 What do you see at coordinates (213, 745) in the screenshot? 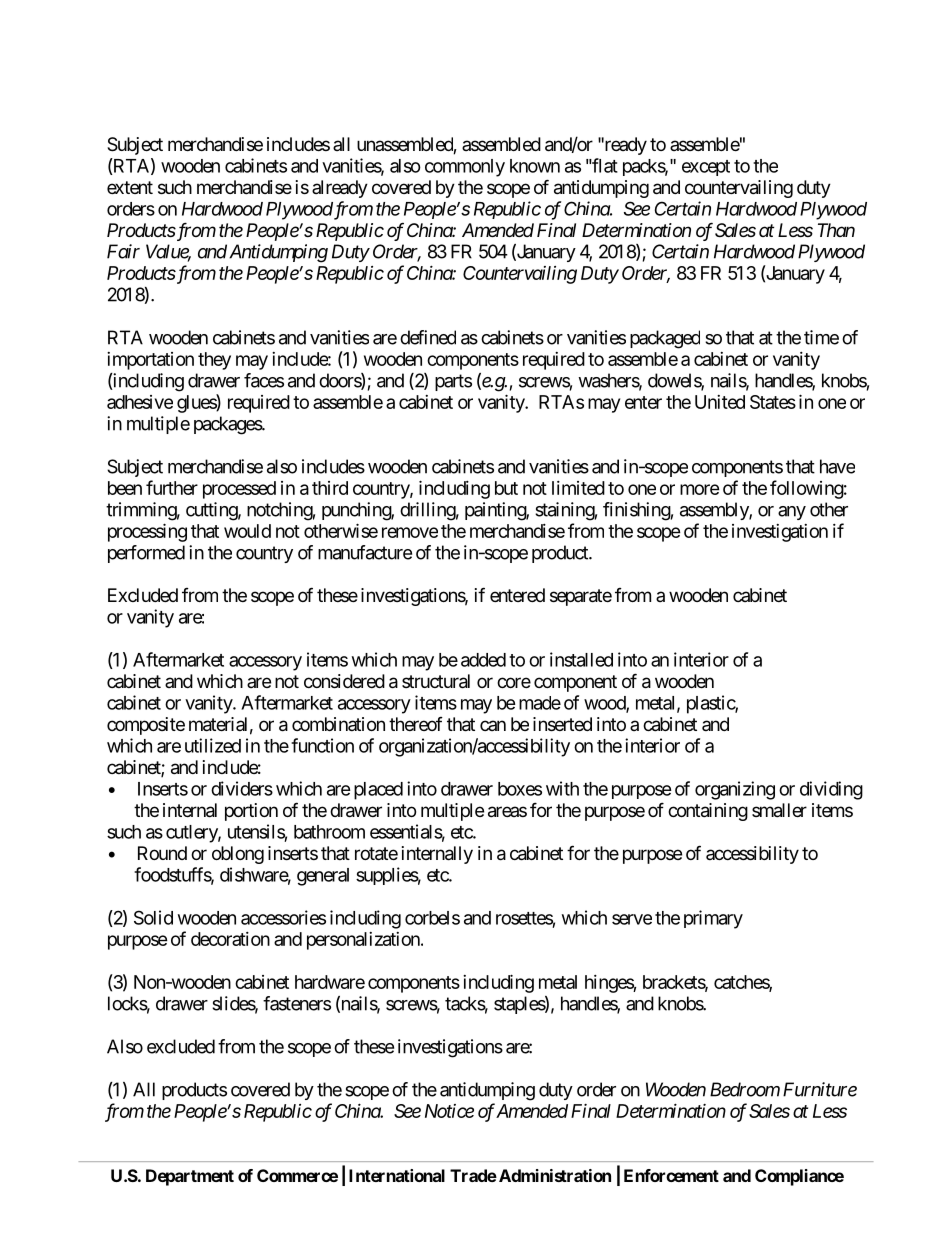
I see `utilized` at bounding box center [213, 745].
